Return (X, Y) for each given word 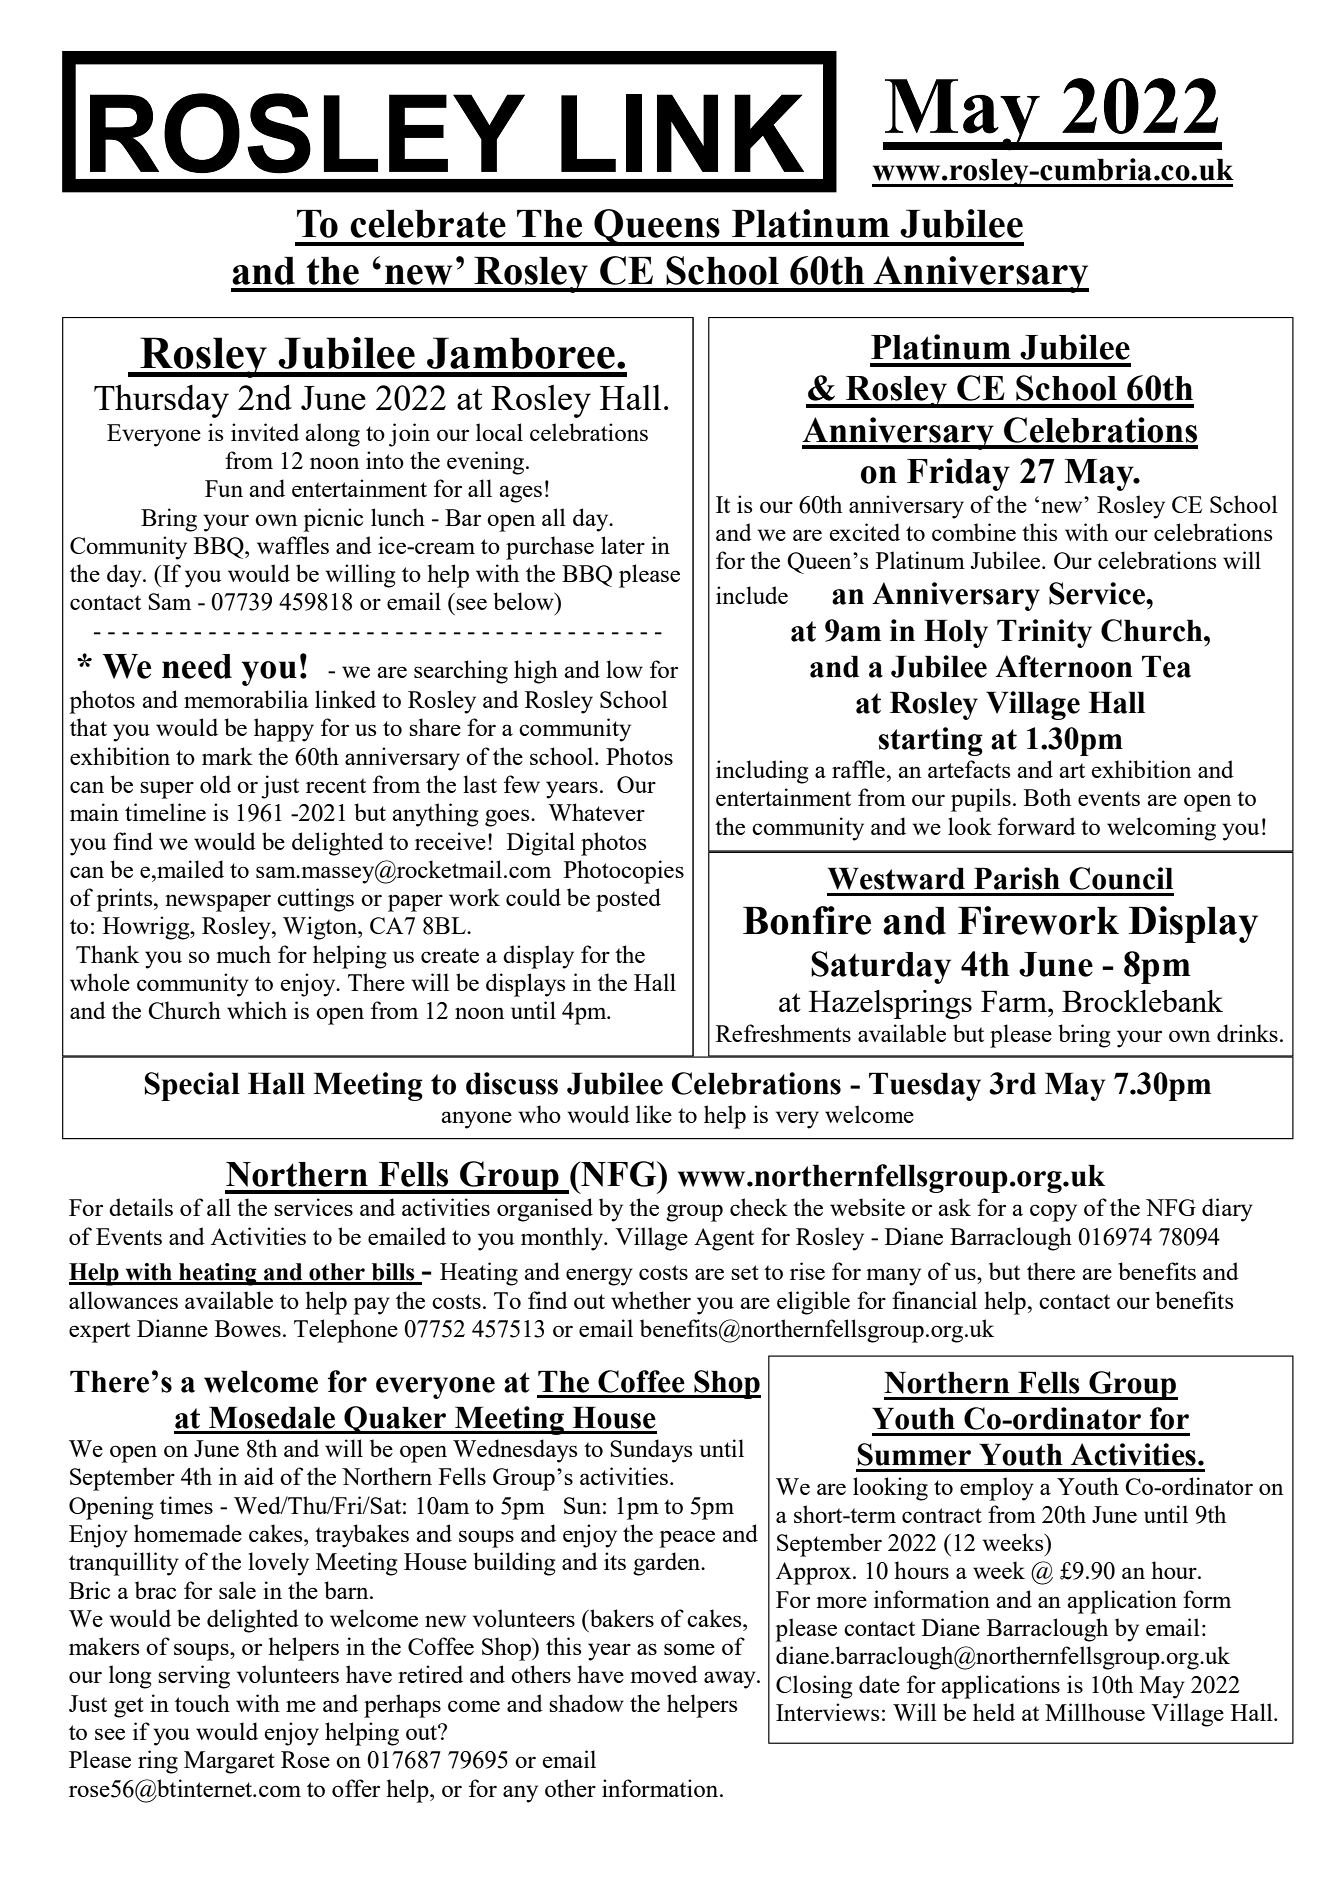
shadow (586, 1703)
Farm (1015, 1001)
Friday (958, 474)
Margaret (229, 1762)
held (994, 1712)
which (257, 1010)
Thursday (161, 401)
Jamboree (521, 353)
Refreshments (783, 1033)
